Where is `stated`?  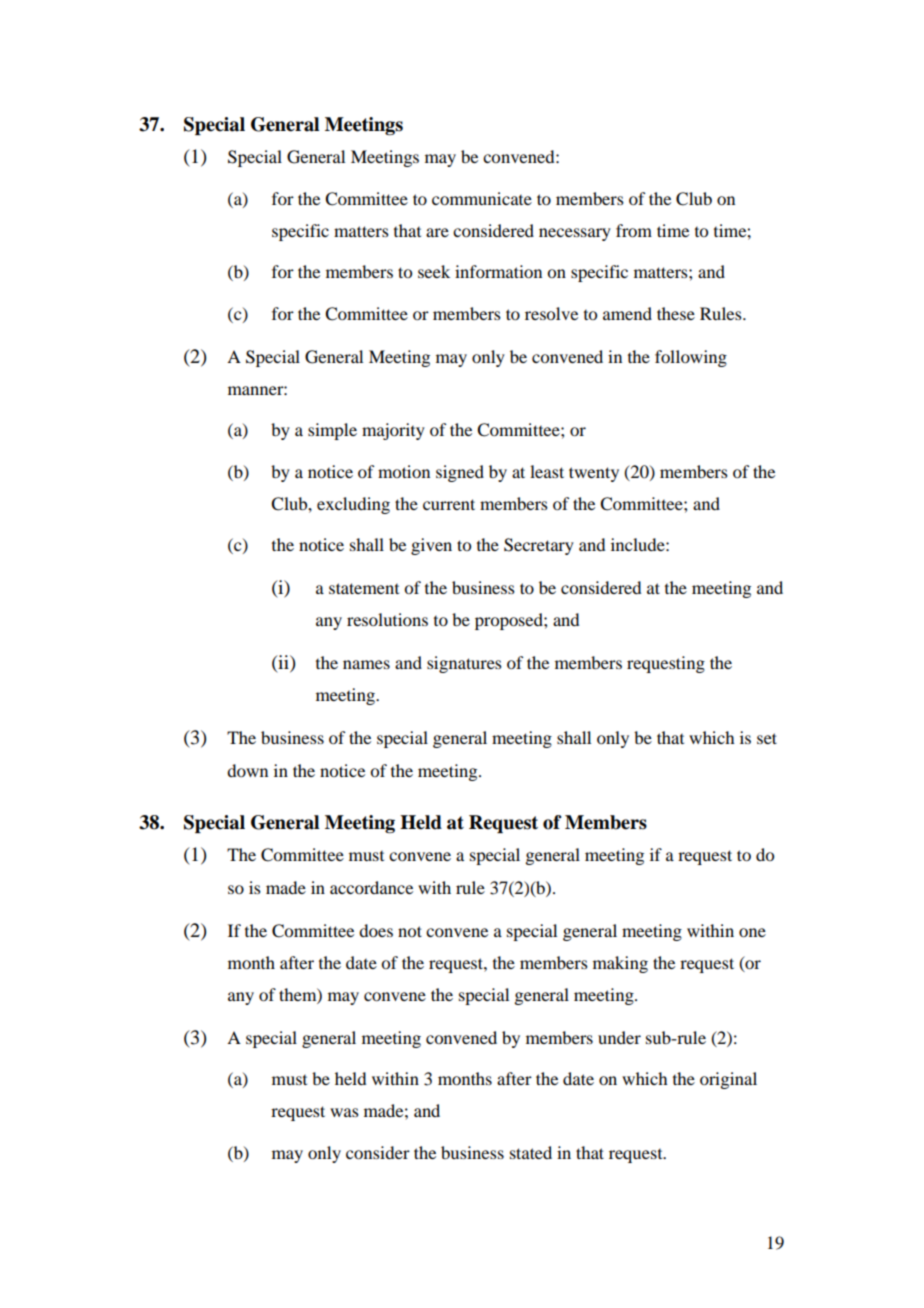
stated is located at coordinates (531, 1152).
